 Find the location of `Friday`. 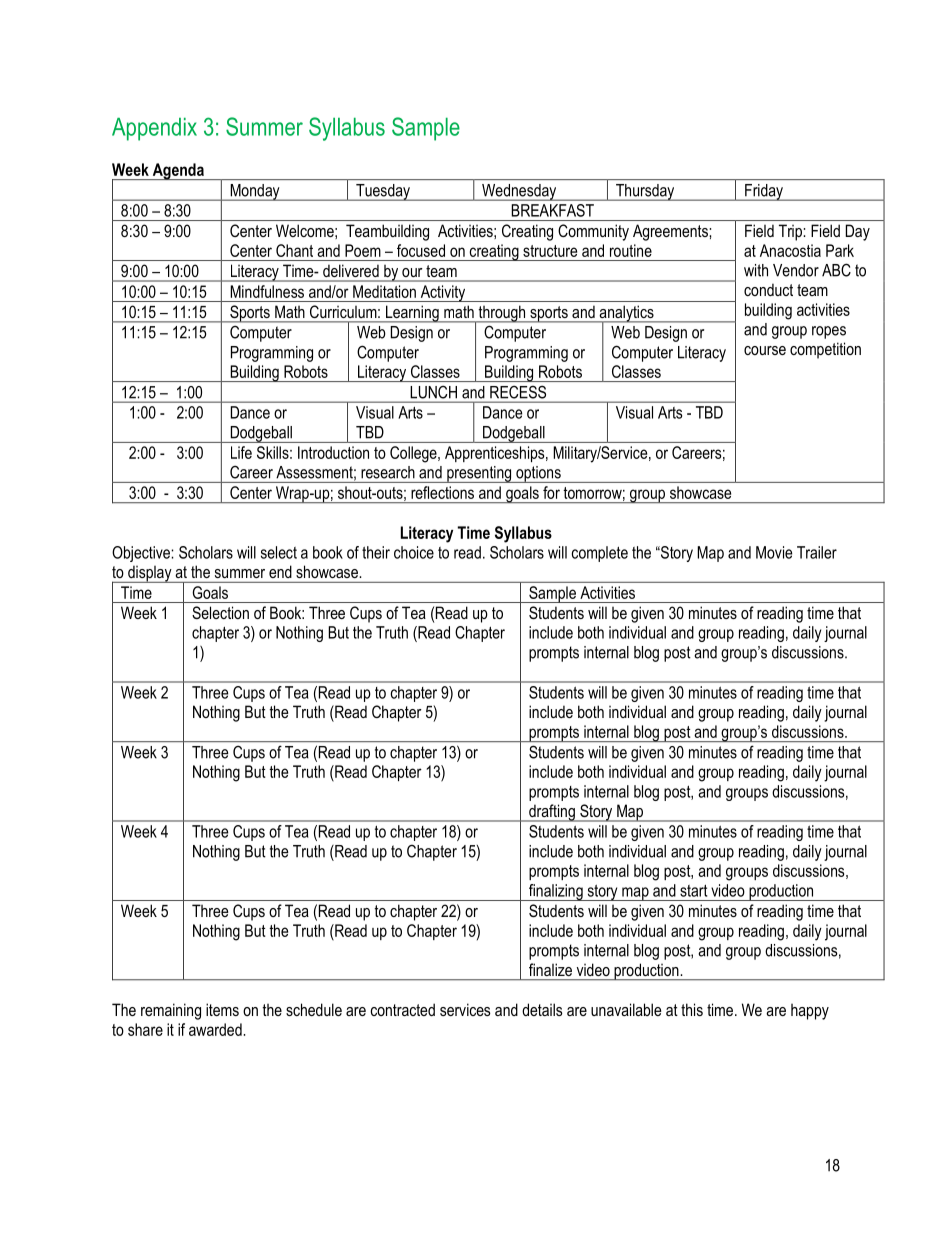

Friday is located at coordinates (764, 192).
